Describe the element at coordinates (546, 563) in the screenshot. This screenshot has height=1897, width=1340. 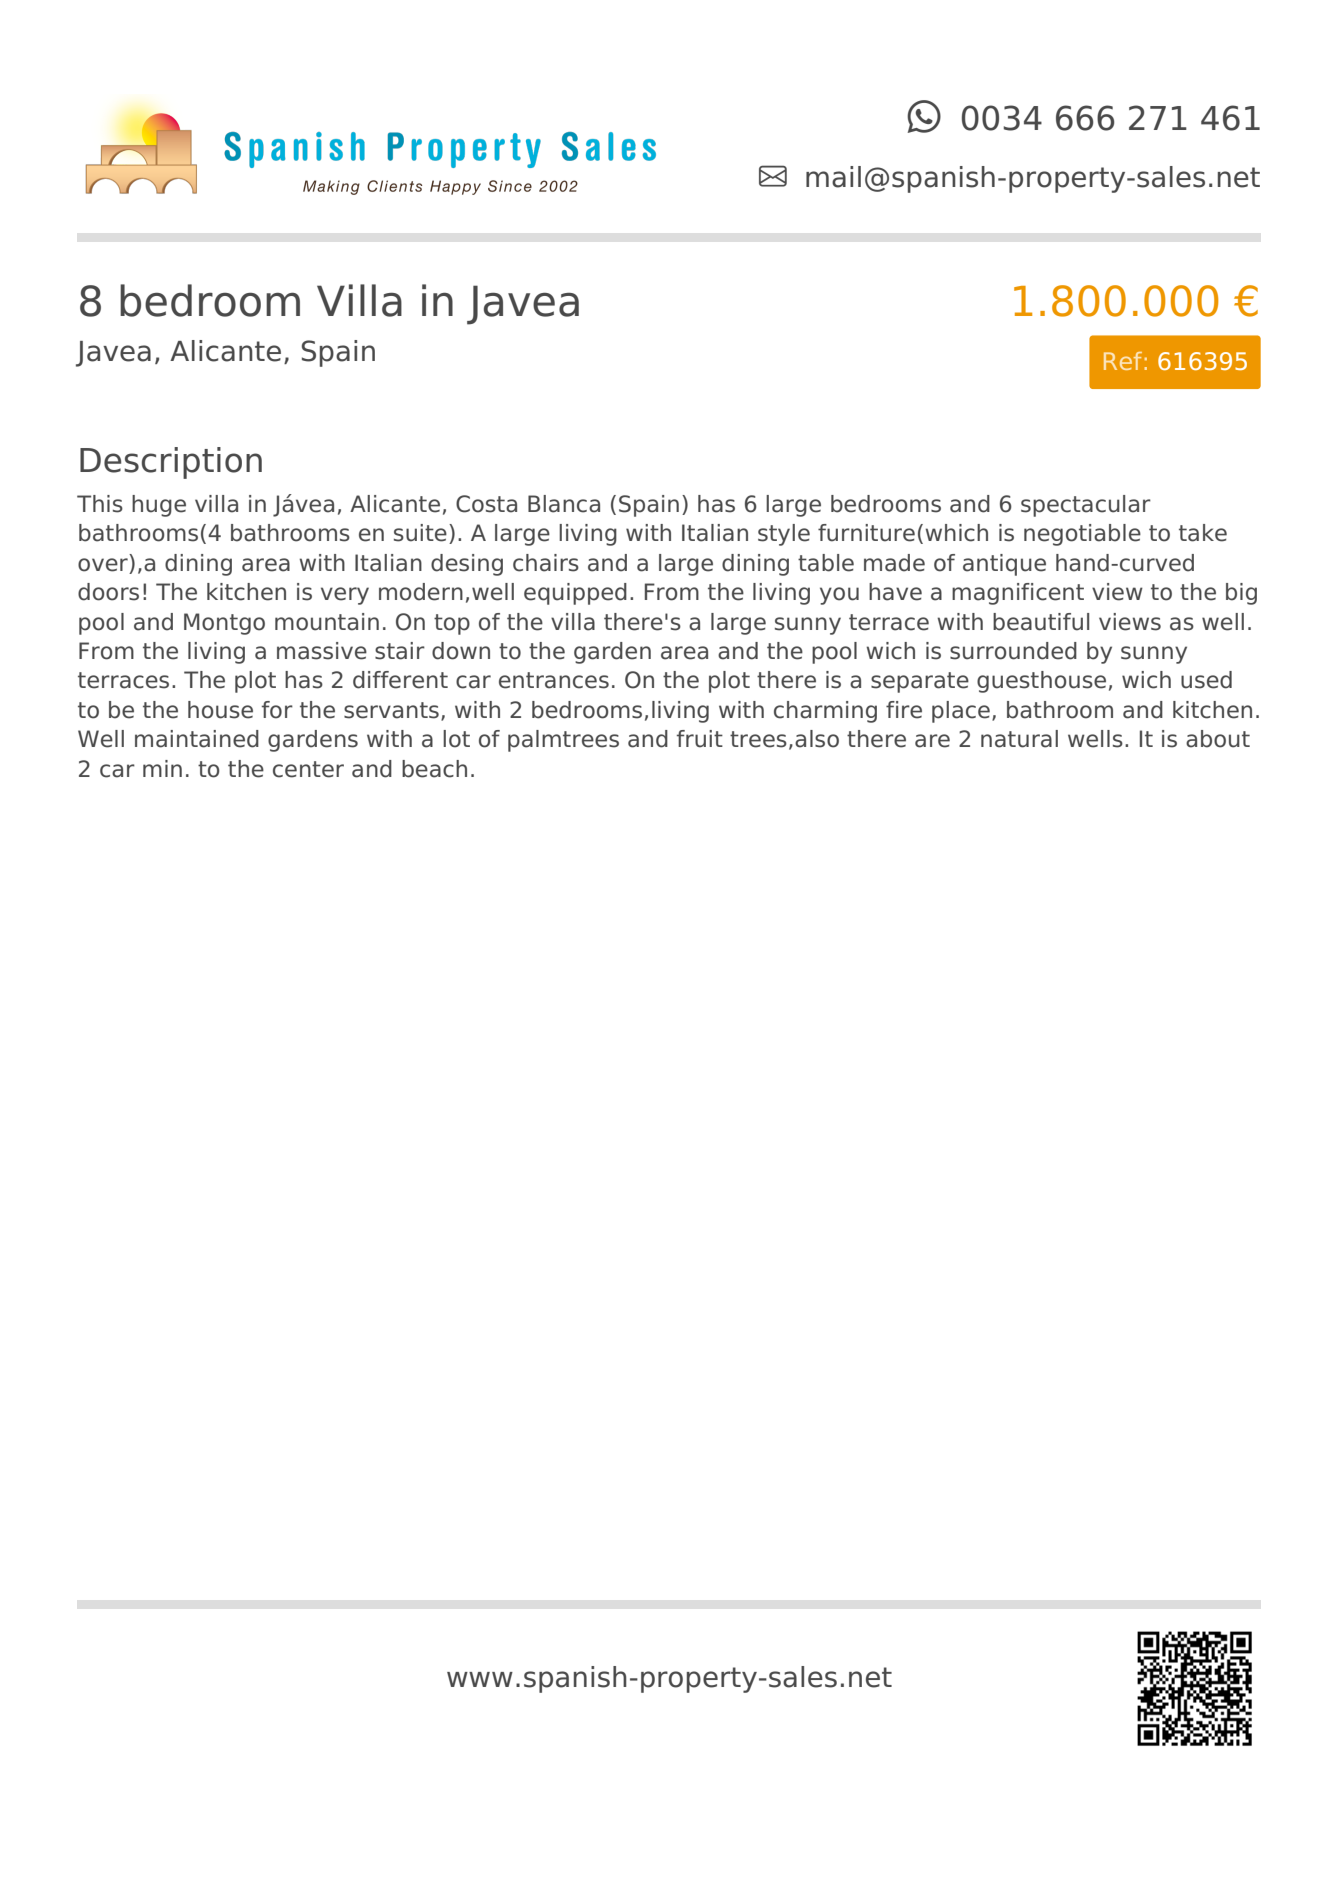
I see `chairs` at that location.
